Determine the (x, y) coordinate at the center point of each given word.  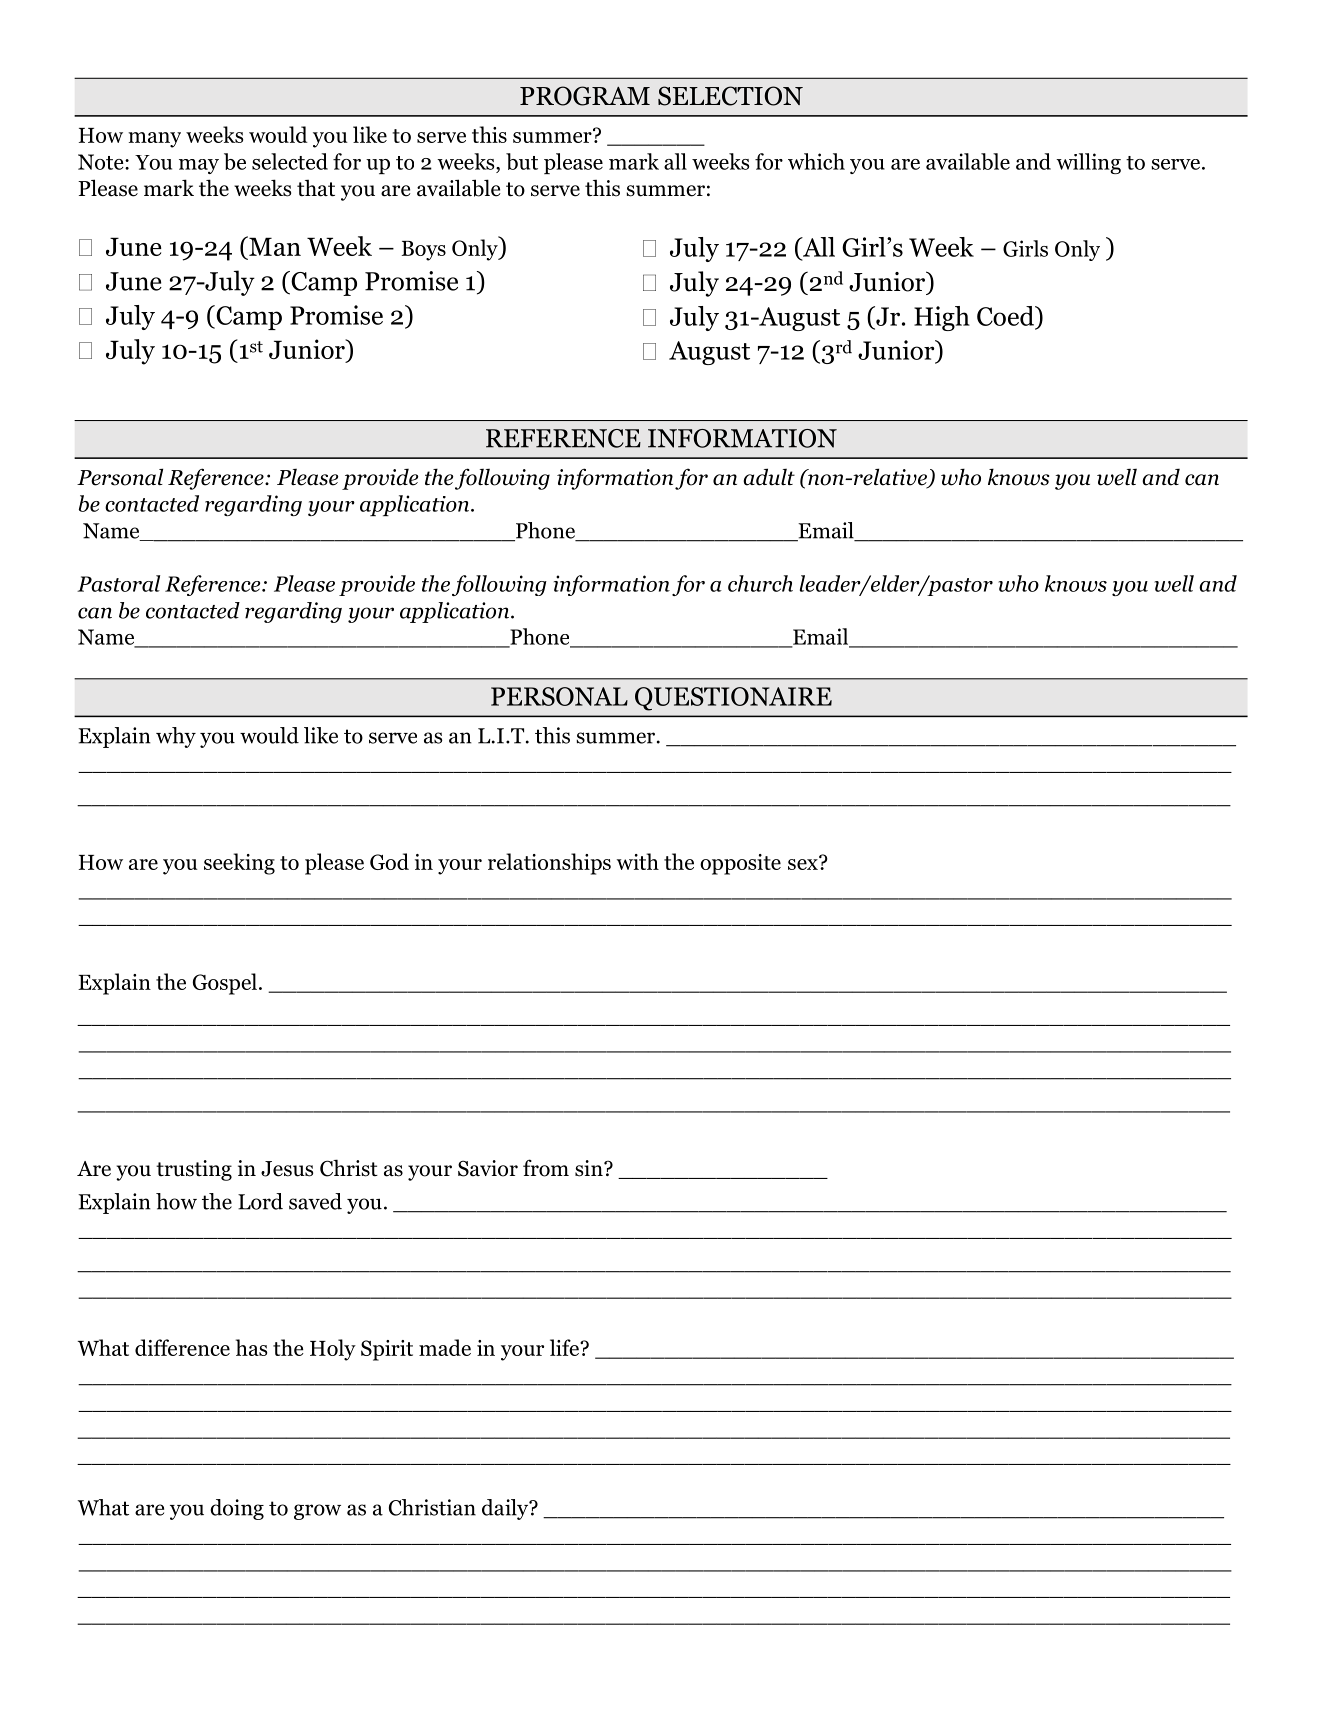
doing (237, 1509)
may (199, 166)
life (566, 1347)
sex (804, 863)
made (445, 1347)
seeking (239, 864)
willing (1088, 163)
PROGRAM (585, 96)
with (638, 861)
